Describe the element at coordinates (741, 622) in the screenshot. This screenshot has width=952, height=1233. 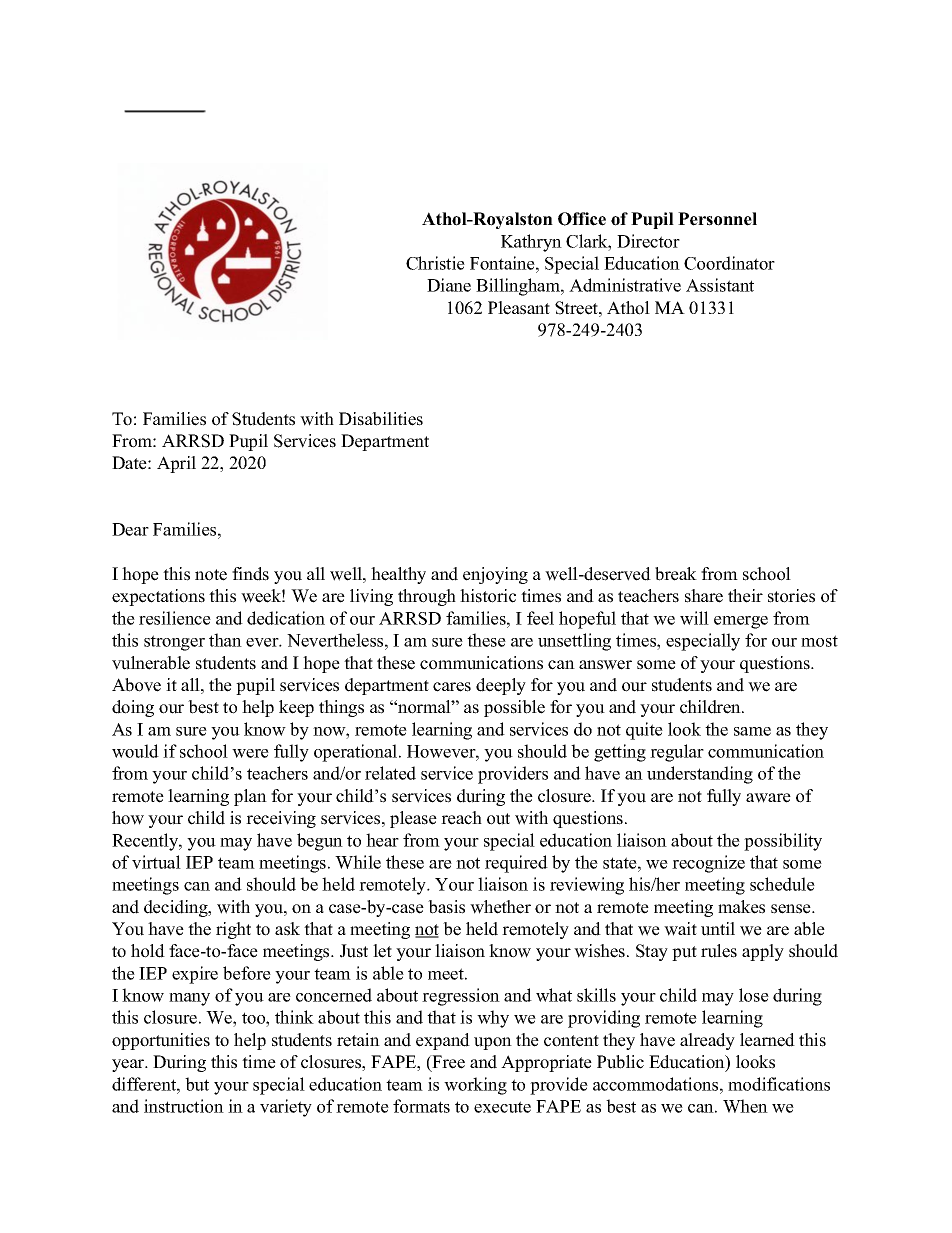
I see `emerge` at that location.
